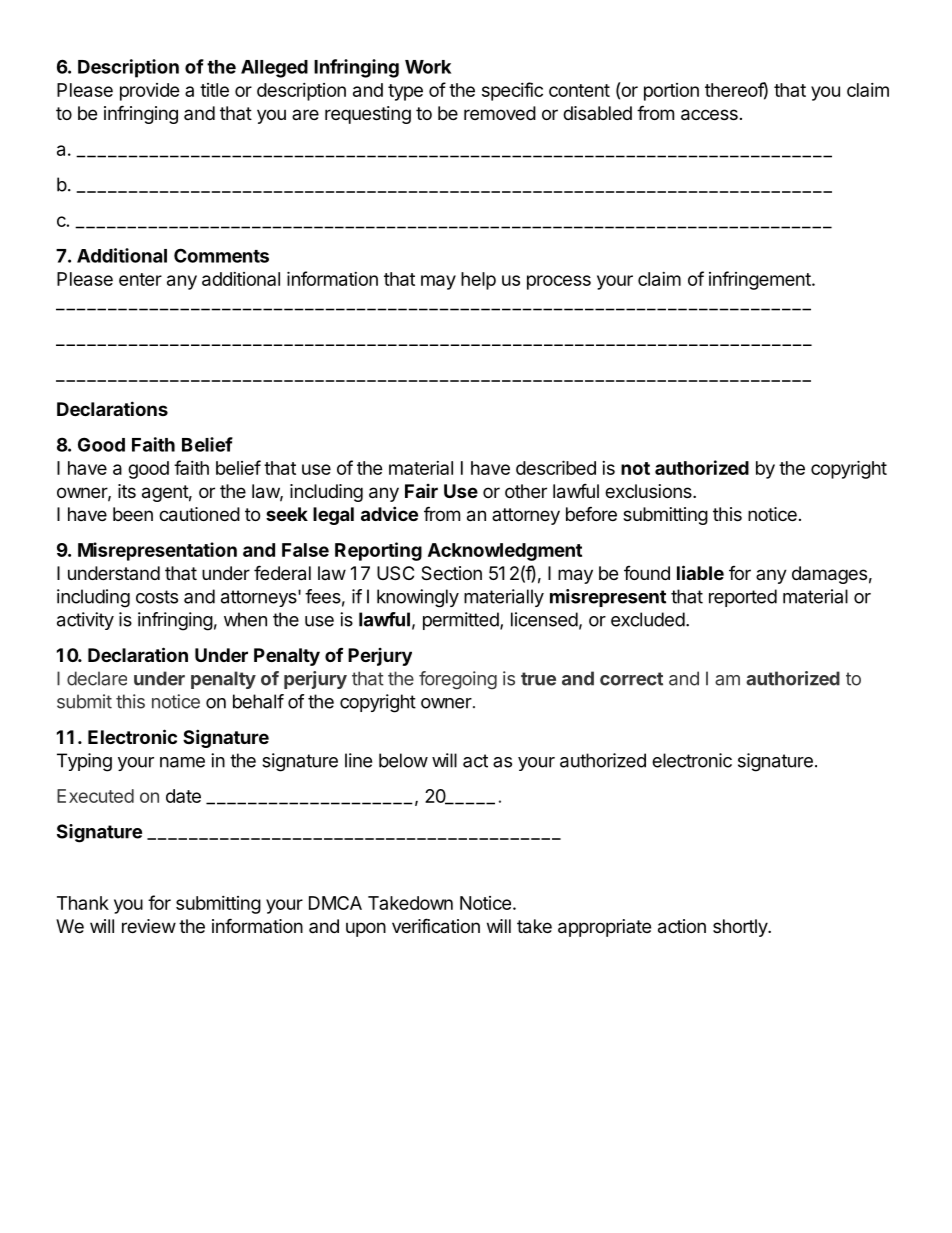 This screenshot has width=952, height=1233. What do you see at coordinates (150, 92) in the screenshot?
I see `provide` at bounding box center [150, 92].
